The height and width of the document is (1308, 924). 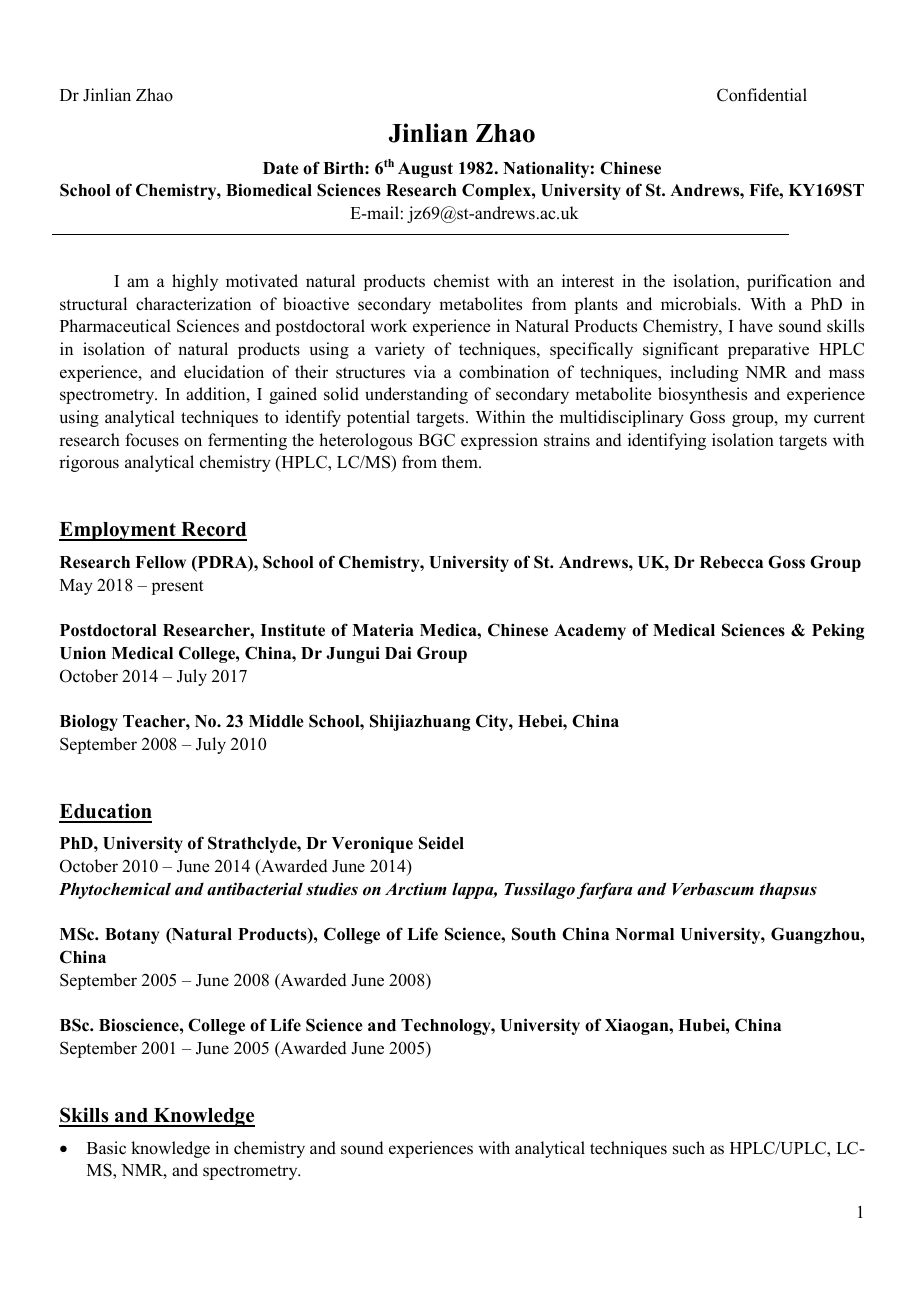 I want to click on Normal, so click(x=645, y=934).
